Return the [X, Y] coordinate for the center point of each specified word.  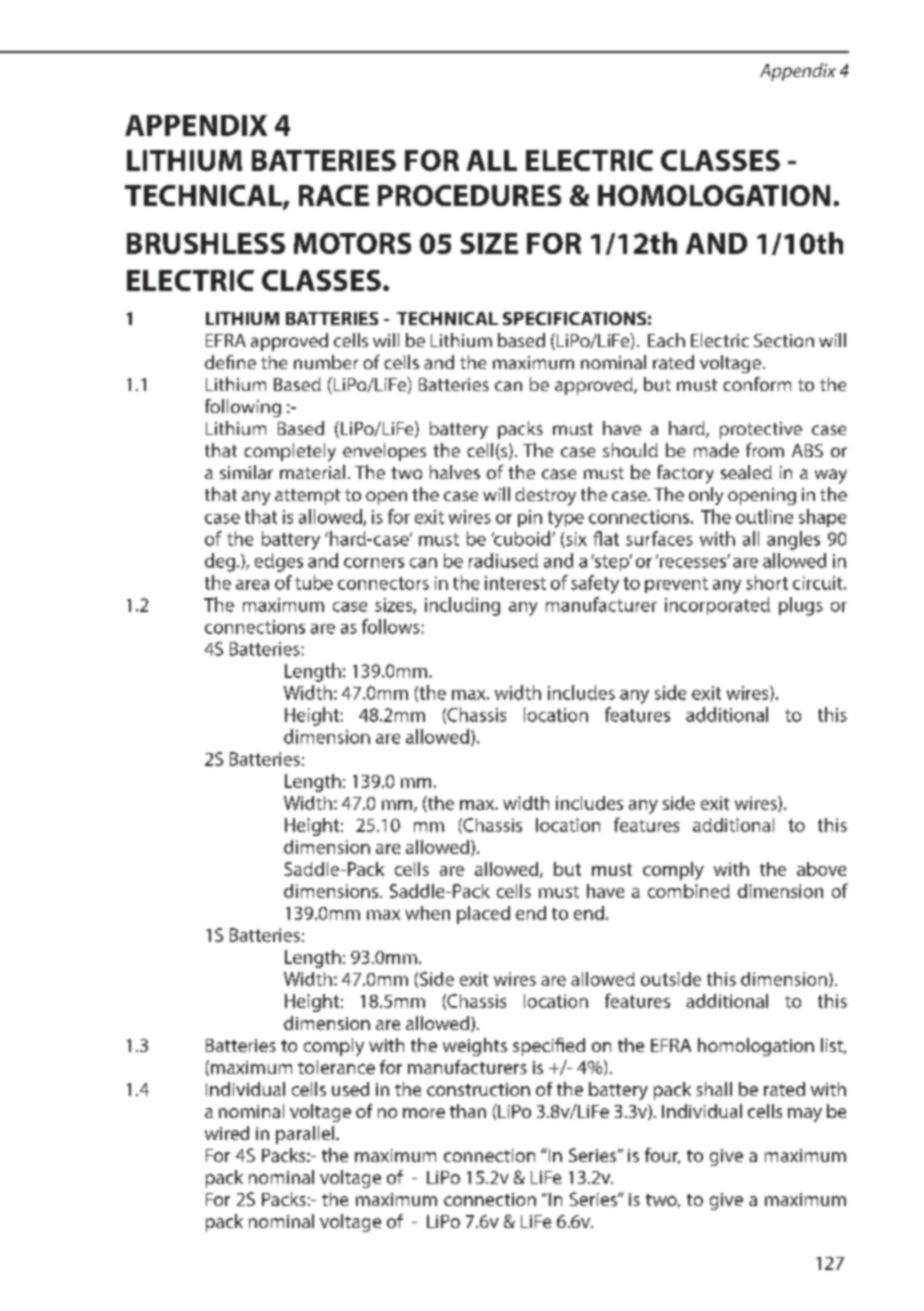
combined [689, 891]
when [427, 913]
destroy [545, 496]
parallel [306, 1135]
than [468, 1111]
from [765, 450]
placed [483, 915]
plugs [801, 606]
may [805, 1115]
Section [784, 340]
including [462, 606]
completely [290, 452]
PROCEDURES [469, 195]
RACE [334, 195]
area [252, 585]
